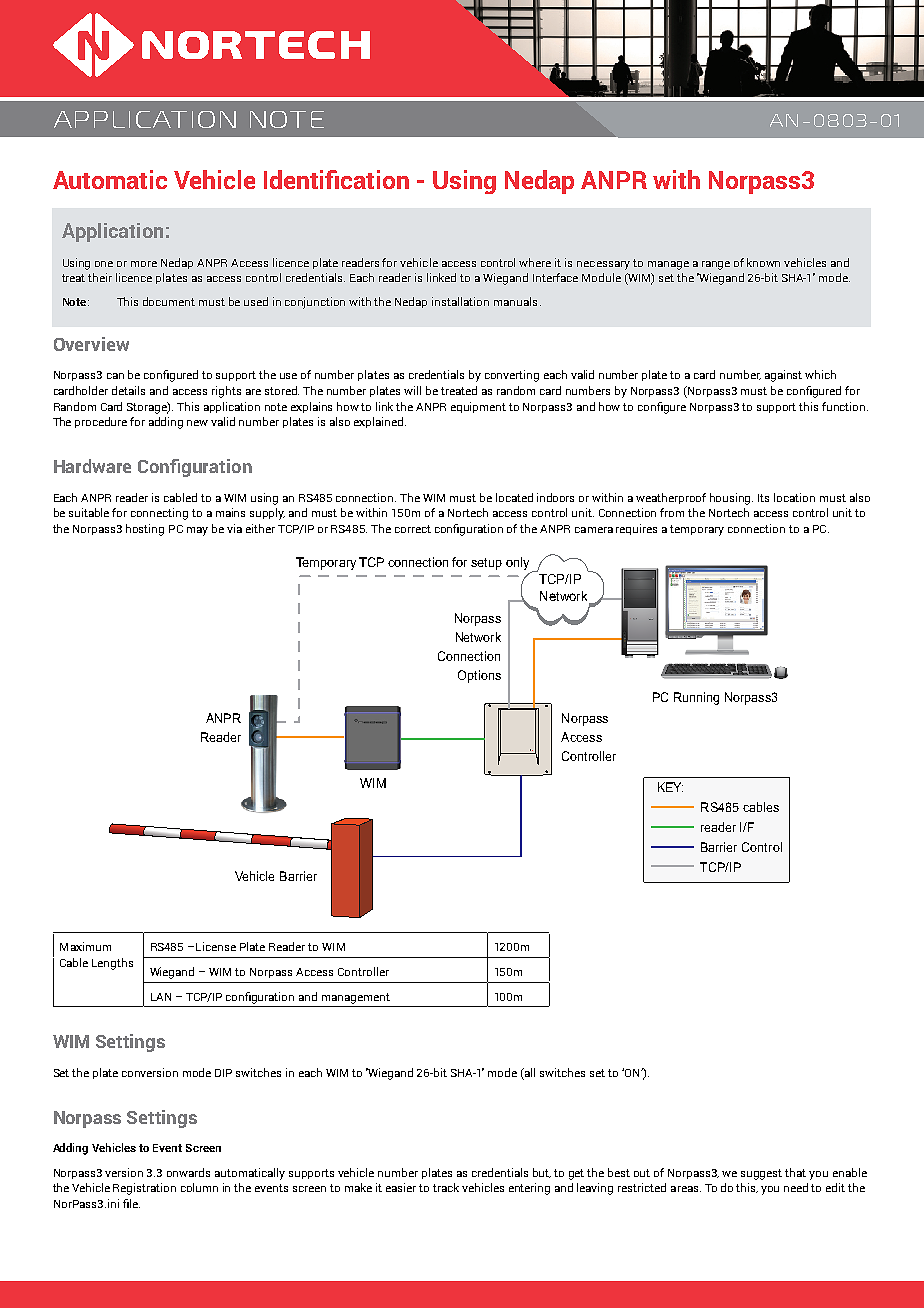  I want to click on known, so click(763, 262).
